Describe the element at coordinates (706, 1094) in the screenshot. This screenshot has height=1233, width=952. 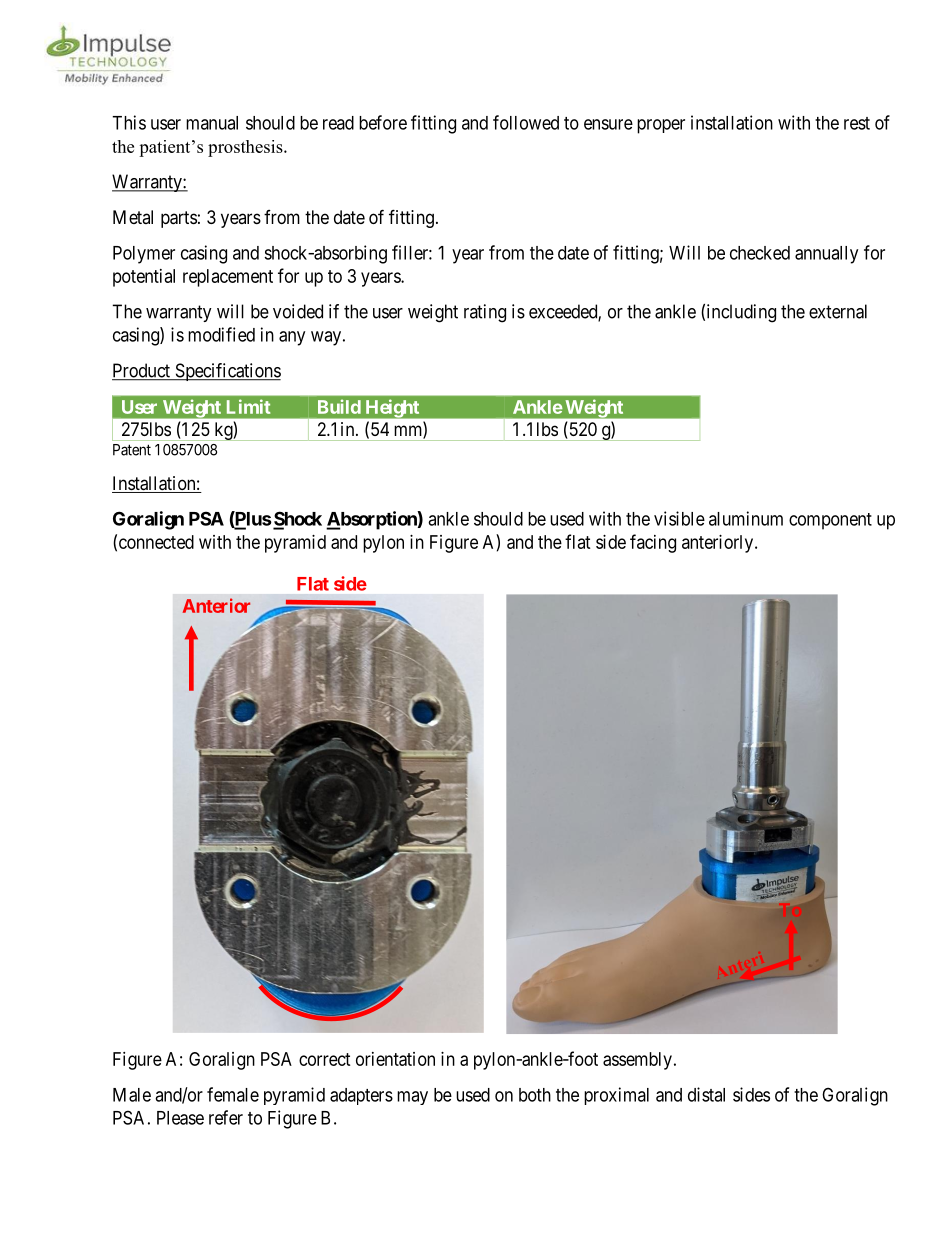
I see `distal` at that location.
